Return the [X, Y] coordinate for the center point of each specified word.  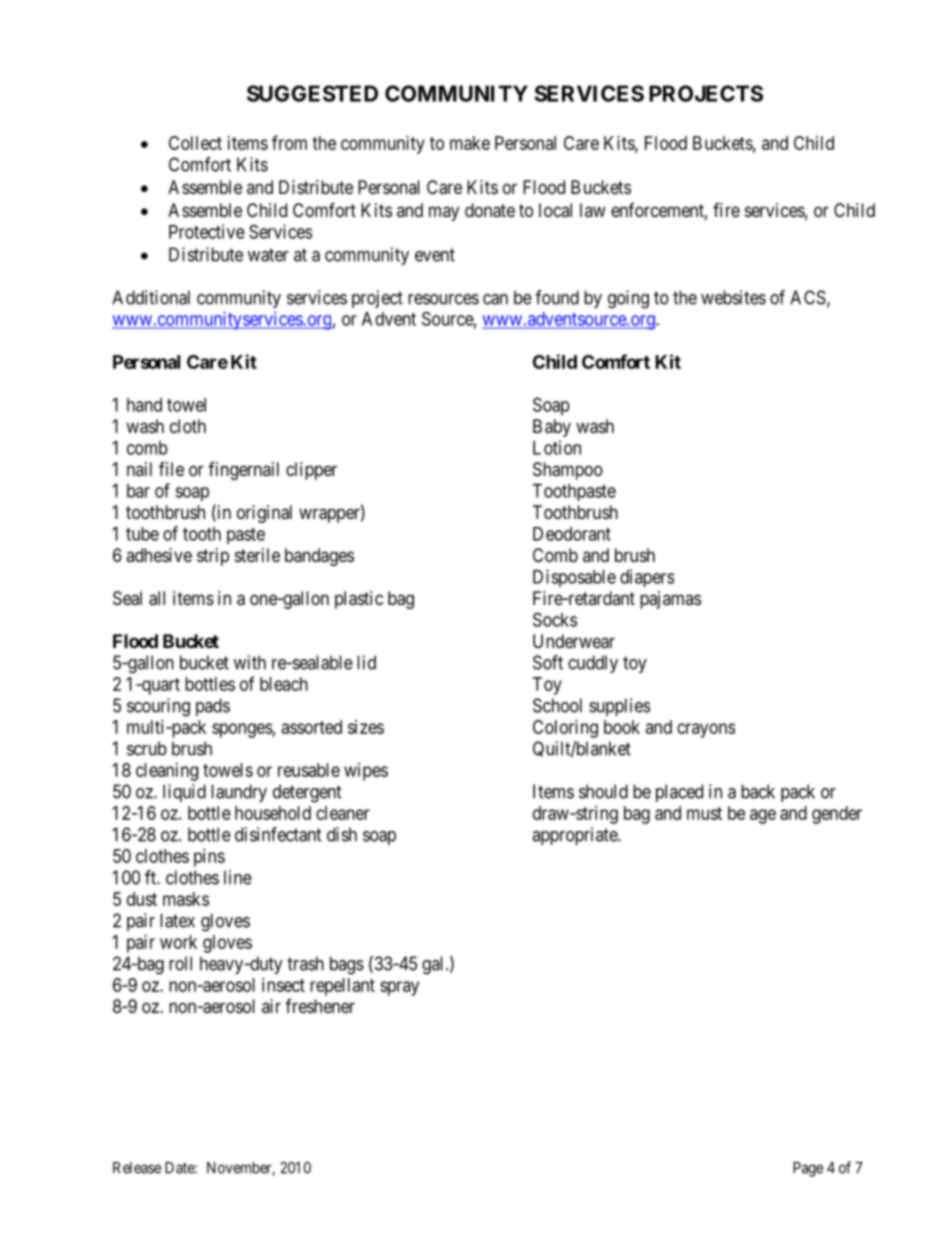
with [250, 662]
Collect [195, 143]
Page [808, 1169]
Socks [555, 619]
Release [137, 1168]
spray [399, 988]
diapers [647, 578]
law [593, 210]
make [470, 143]
